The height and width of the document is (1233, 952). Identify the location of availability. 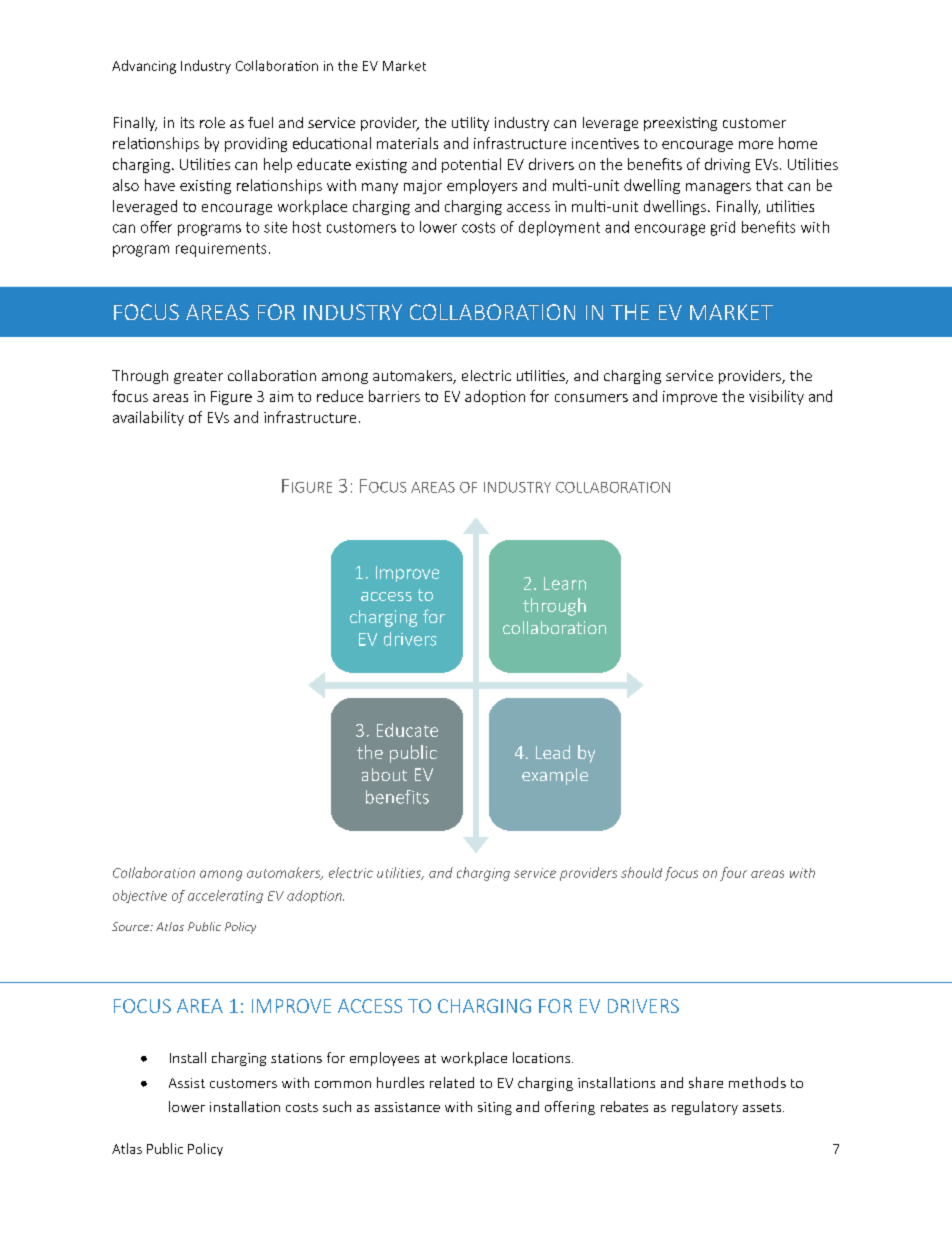
(148, 418).
